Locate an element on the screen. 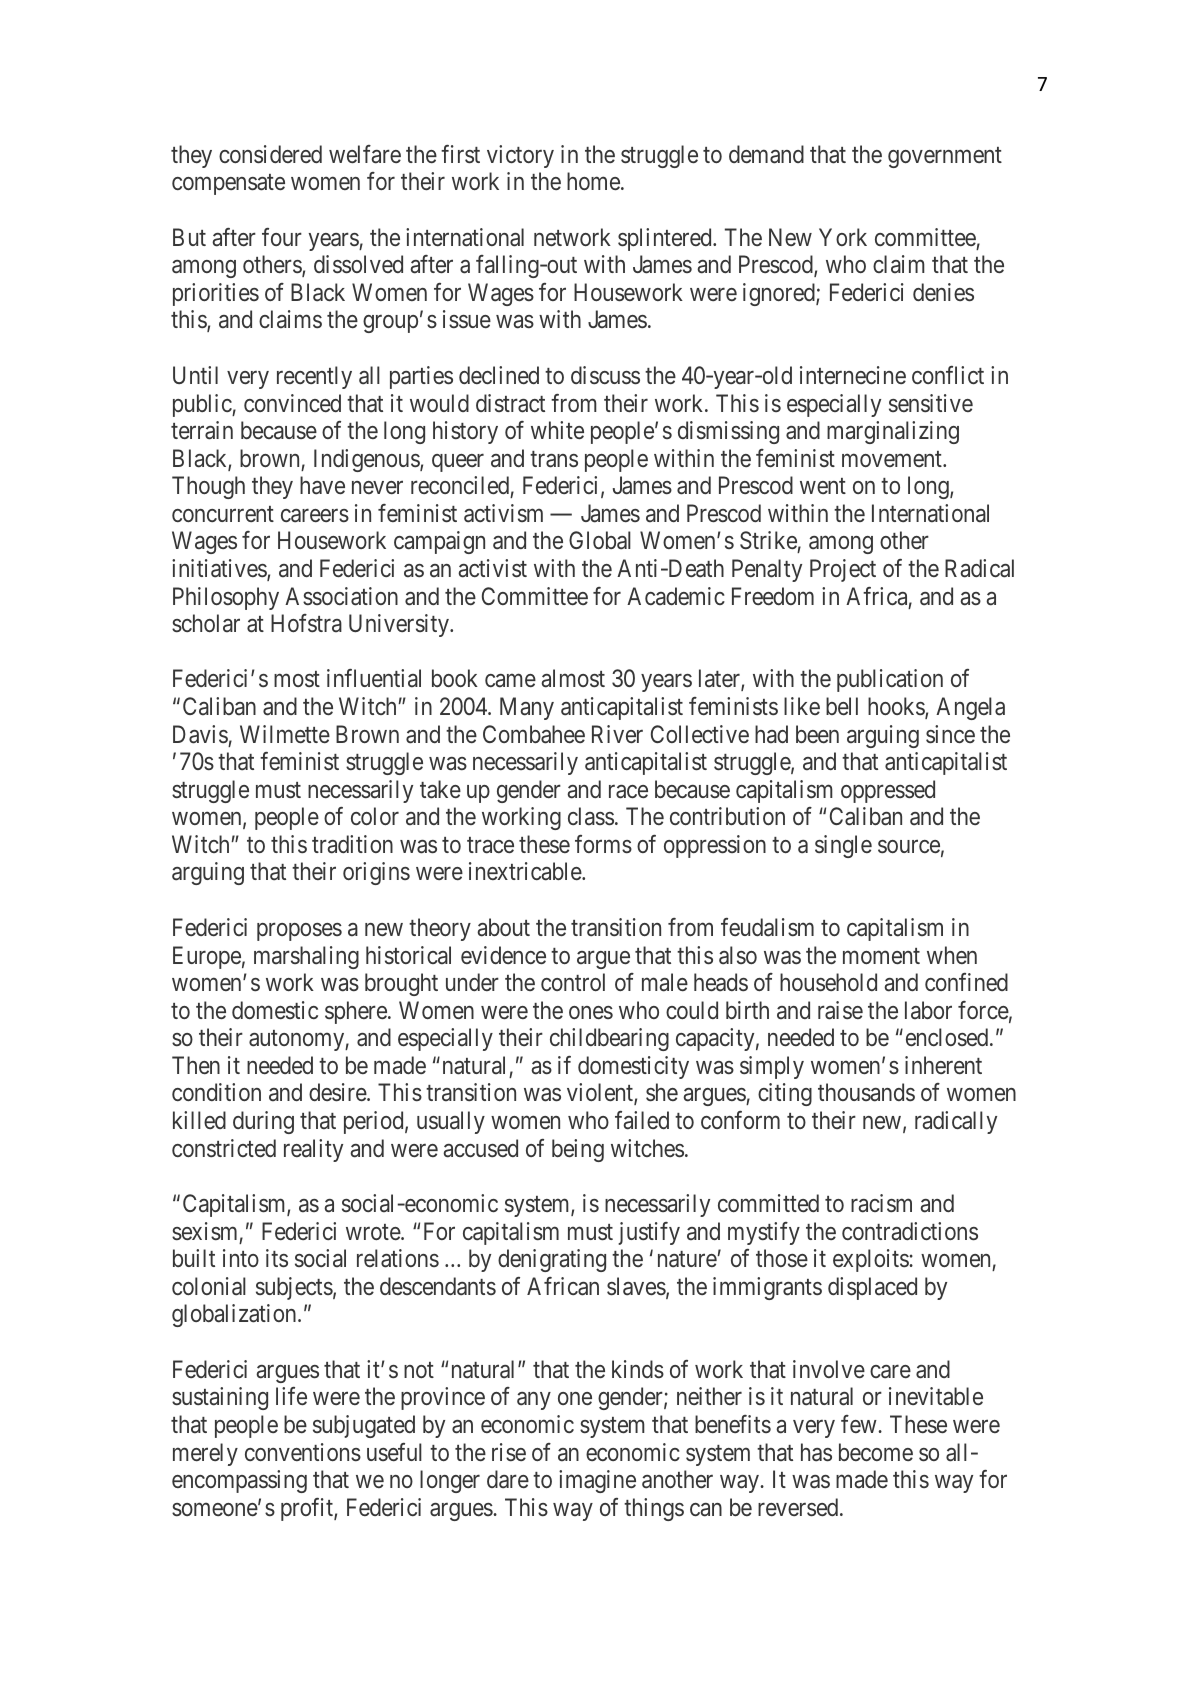  four is located at coordinates (282, 237).
